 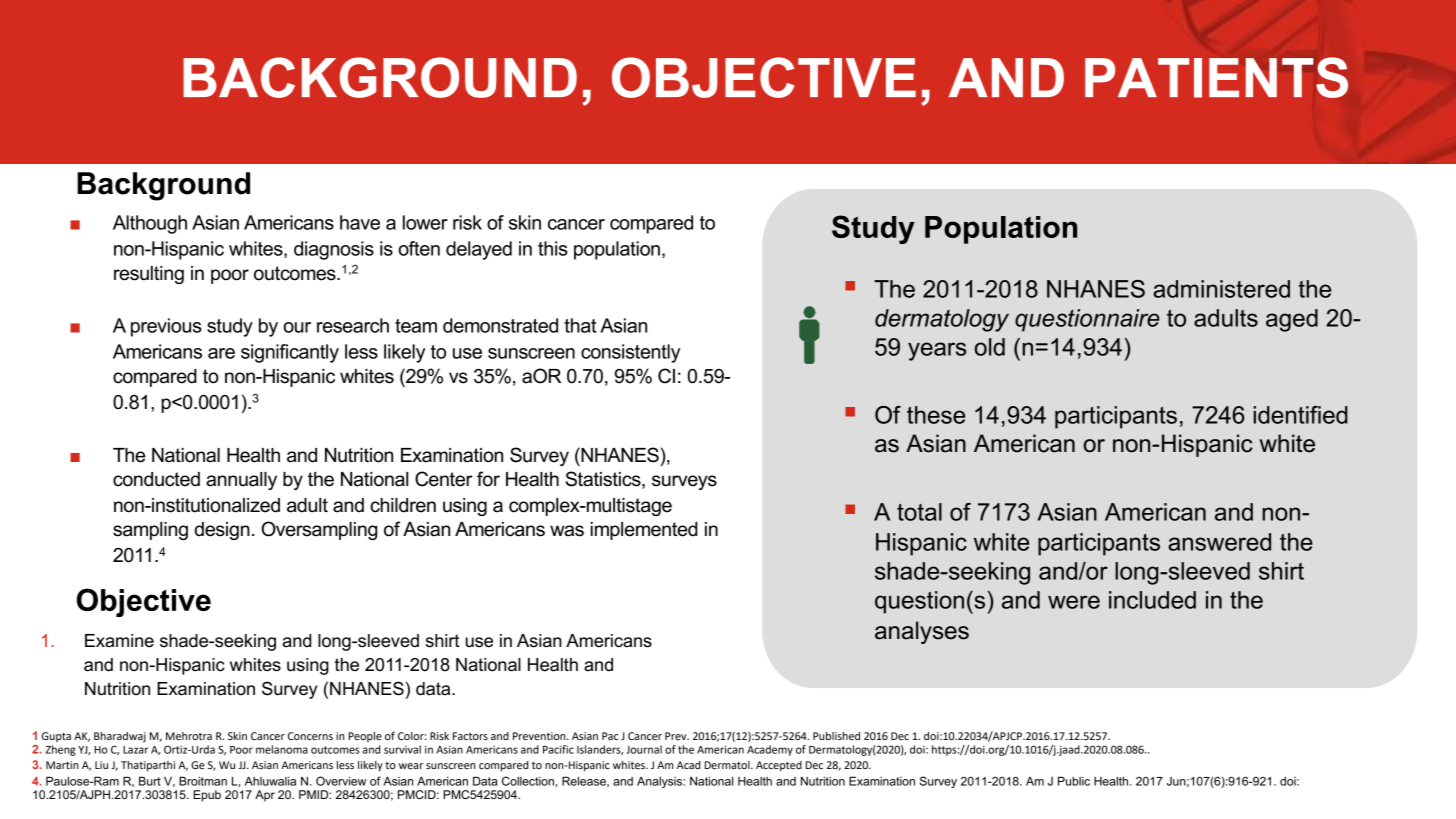 What do you see at coordinates (156, 479) in the screenshot?
I see `conducted` at bounding box center [156, 479].
